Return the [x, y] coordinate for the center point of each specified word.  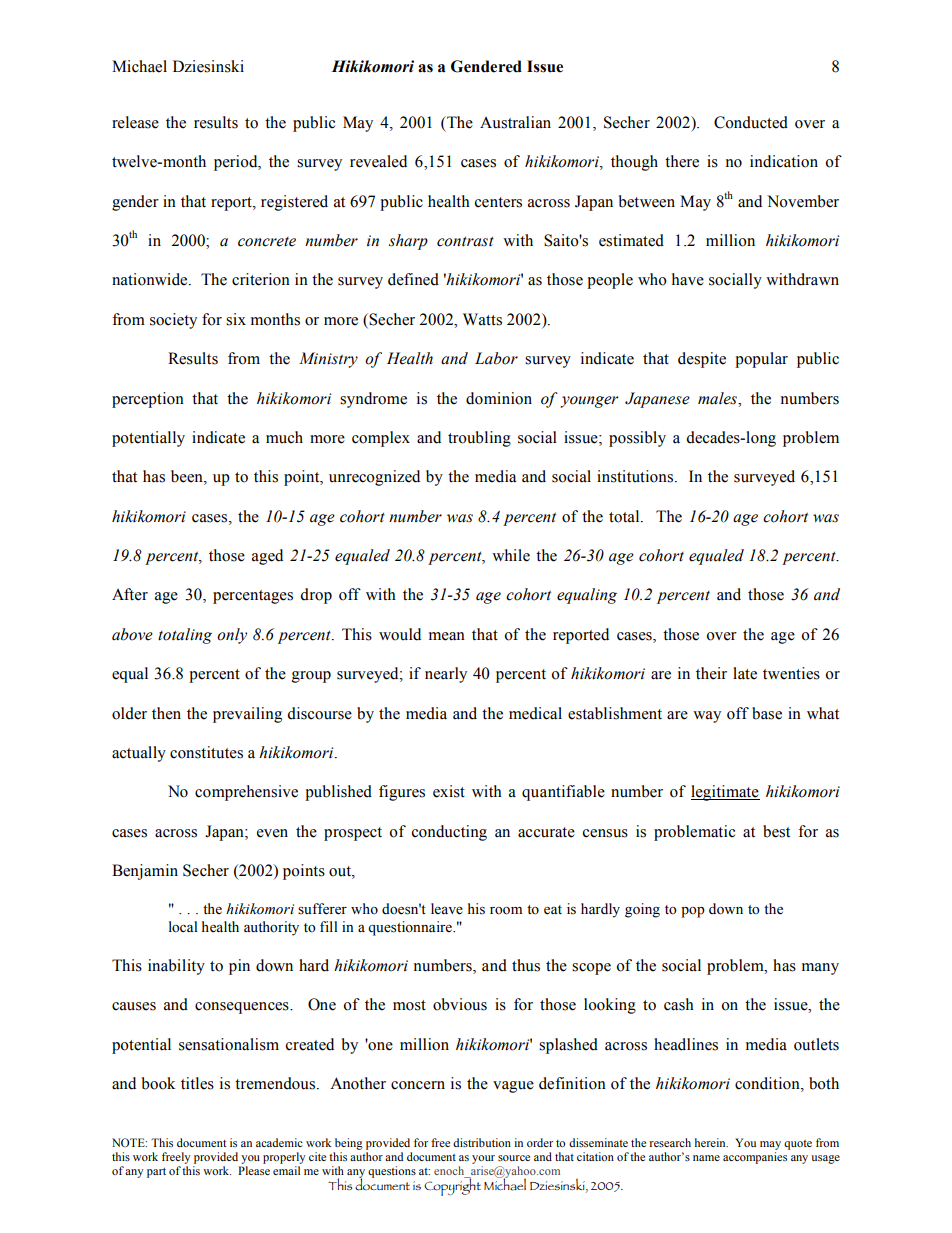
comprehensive [246, 793]
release [135, 122]
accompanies [755, 1158]
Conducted [751, 122]
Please [254, 1170]
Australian [515, 122]
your [483, 1159]
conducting [449, 833]
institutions [636, 476]
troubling [479, 439]
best [776, 831]
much [284, 437]
